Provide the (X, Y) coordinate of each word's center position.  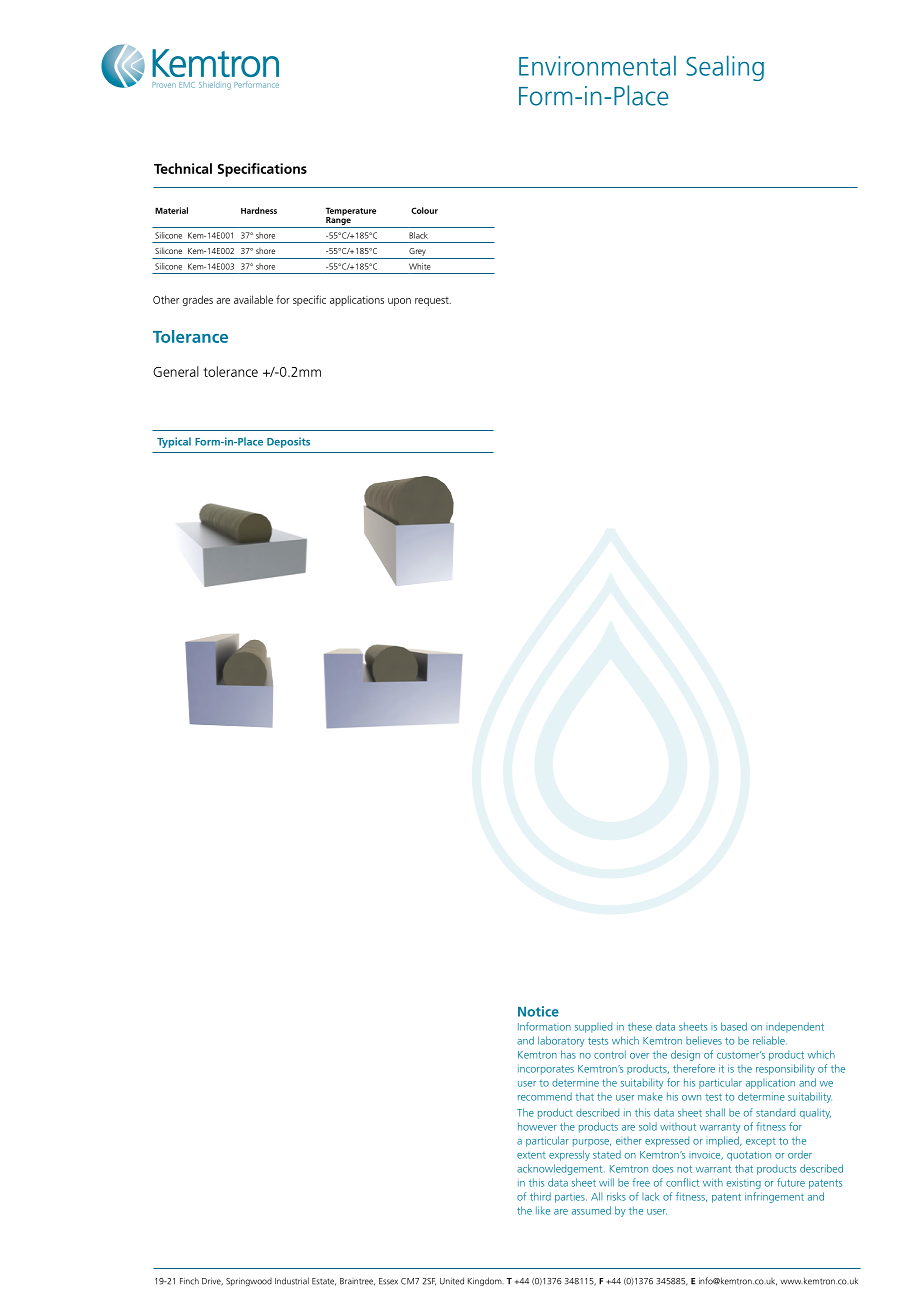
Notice (538, 1011)
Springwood (249, 1282)
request (433, 301)
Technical (183, 168)
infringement (774, 1197)
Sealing (725, 68)
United (452, 1281)
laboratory (561, 1041)
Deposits (288, 442)
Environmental (597, 66)
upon (399, 302)
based (734, 1026)
